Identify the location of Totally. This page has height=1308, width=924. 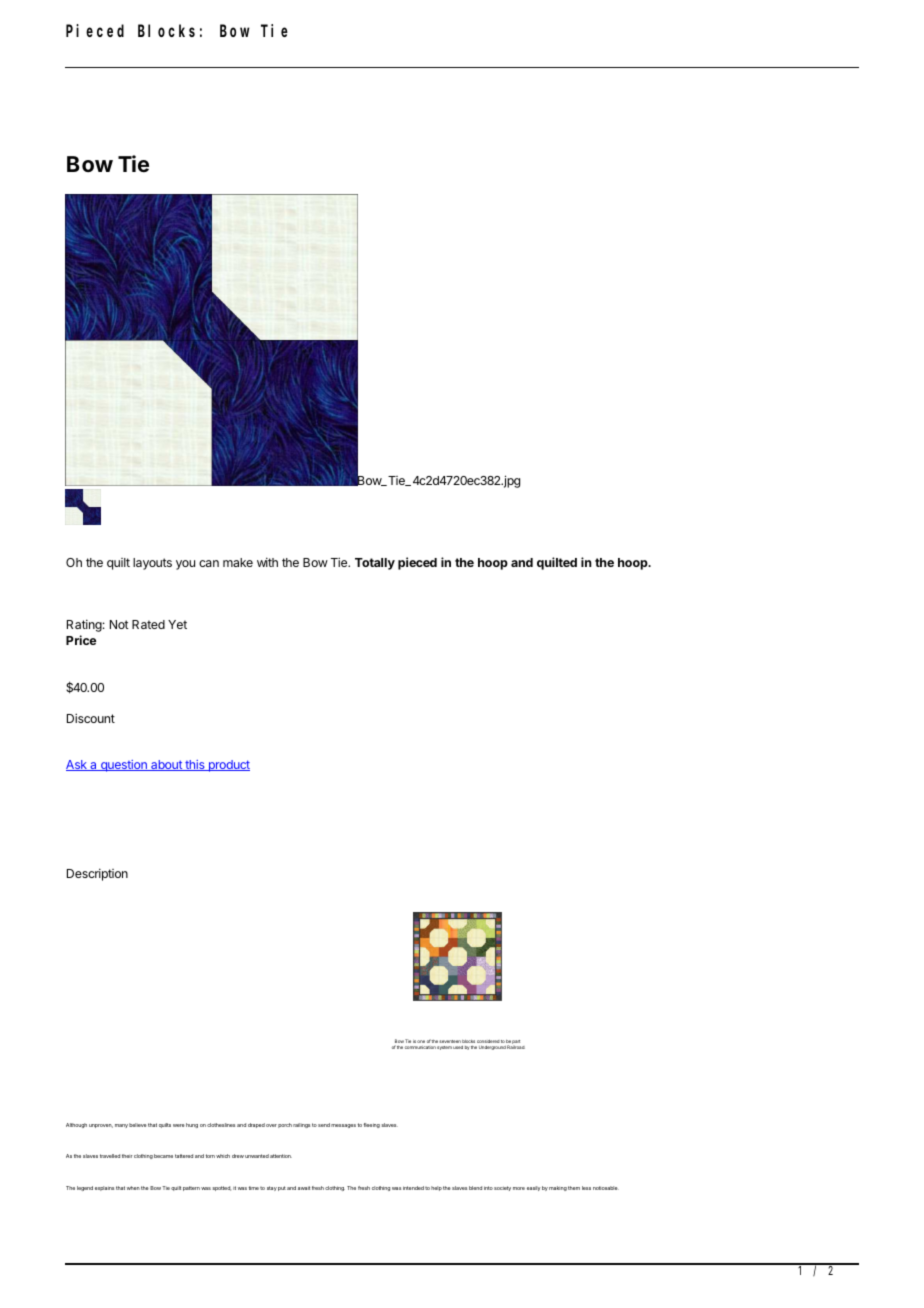
(375, 564).
